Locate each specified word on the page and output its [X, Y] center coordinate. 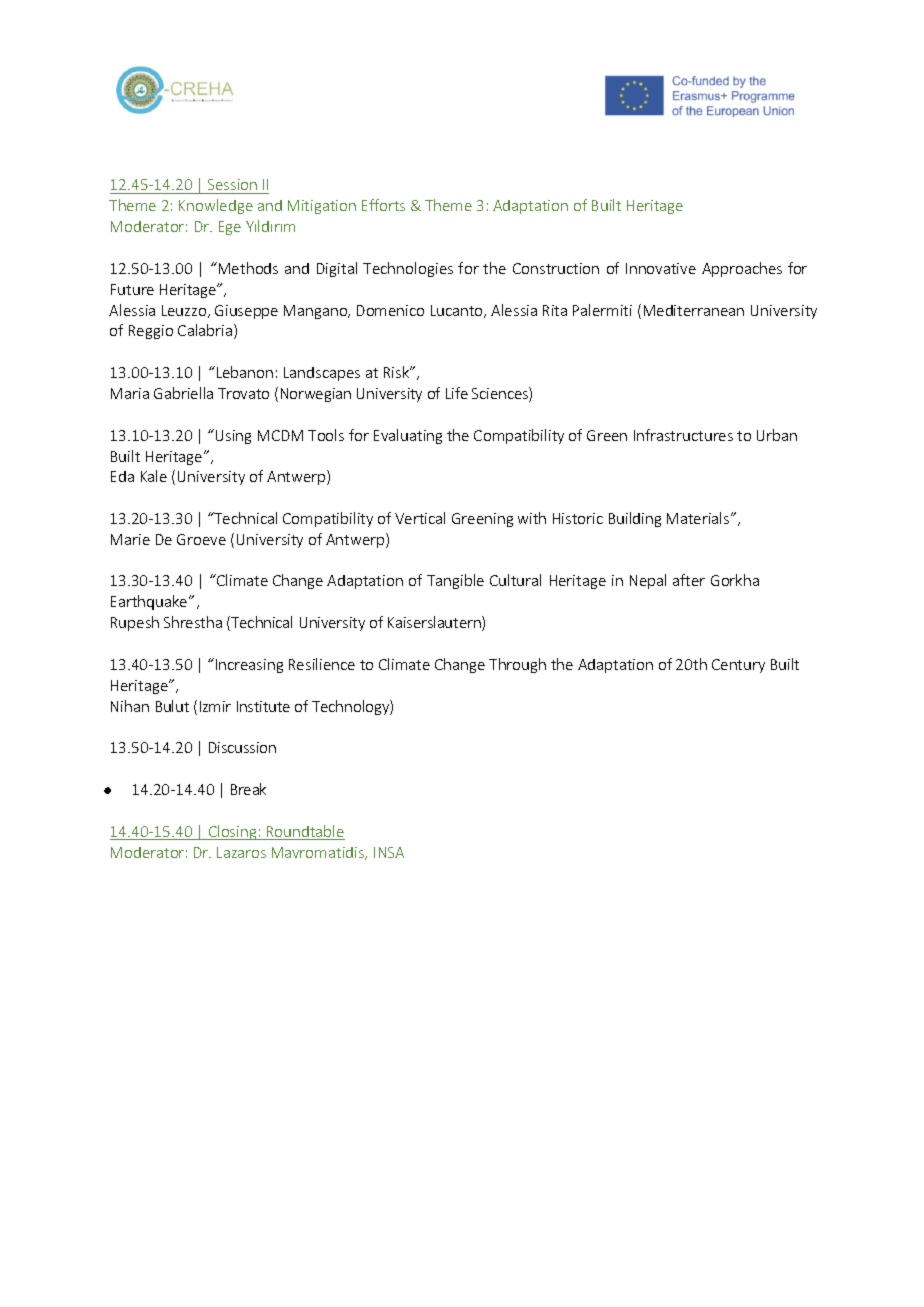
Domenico [390, 310]
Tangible [455, 581]
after [689, 580]
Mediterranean [694, 310]
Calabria [206, 331]
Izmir [215, 706]
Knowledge [216, 206]
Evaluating [408, 436]
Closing [233, 832]
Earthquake [150, 602]
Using [233, 437]
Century [738, 666]
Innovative [661, 268]
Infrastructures [683, 435]
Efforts [383, 205]
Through [517, 665]
